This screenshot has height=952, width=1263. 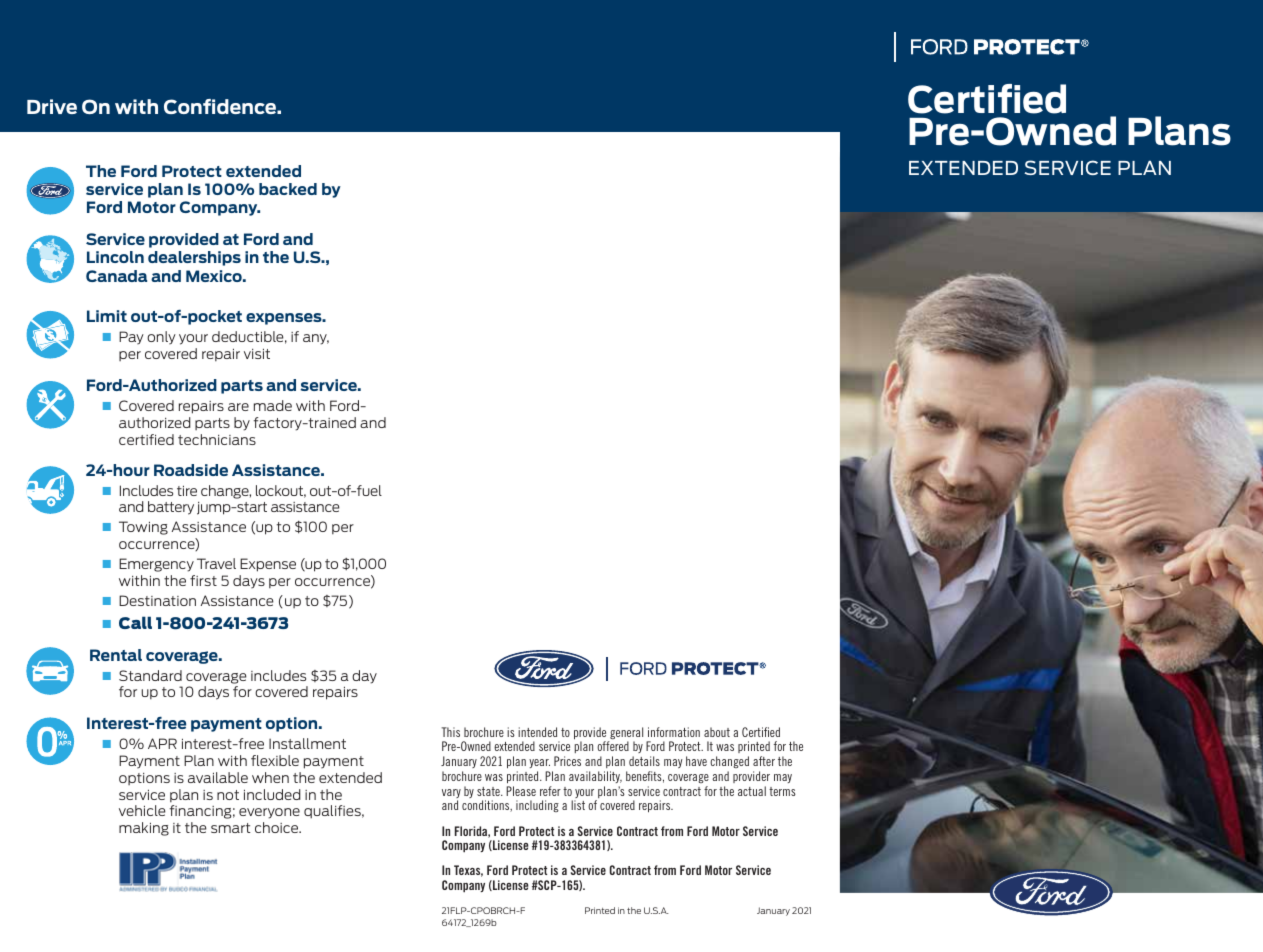 What do you see at coordinates (288, 189) in the screenshot?
I see `backed` at bounding box center [288, 189].
